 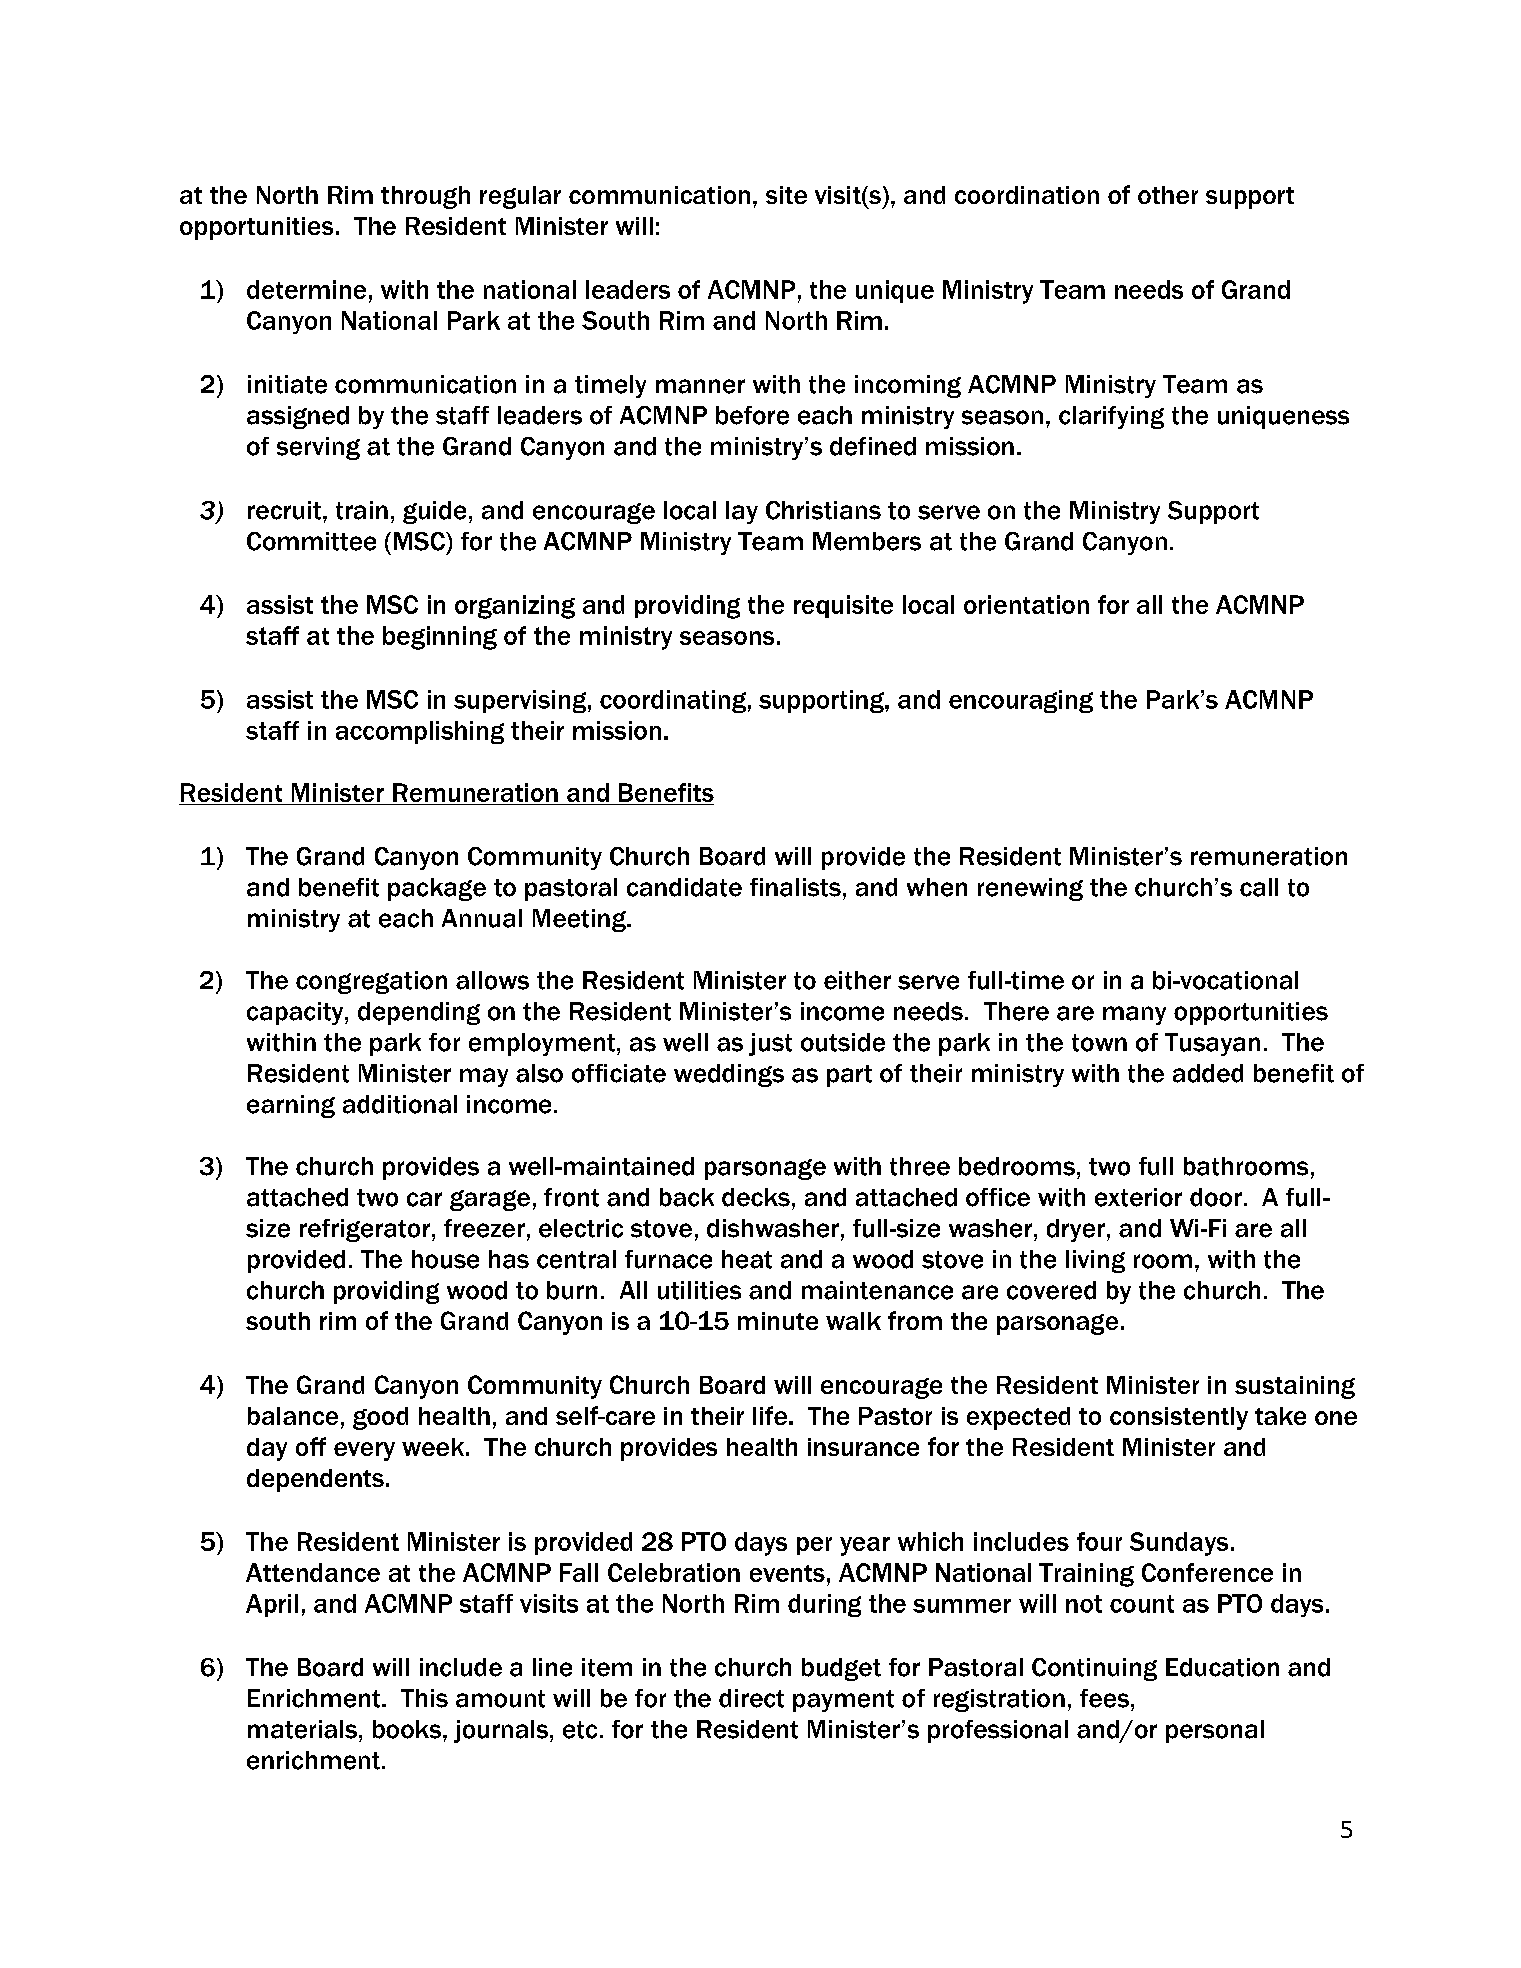 What do you see at coordinates (841, 1669) in the document?
I see `budget` at bounding box center [841, 1669].
